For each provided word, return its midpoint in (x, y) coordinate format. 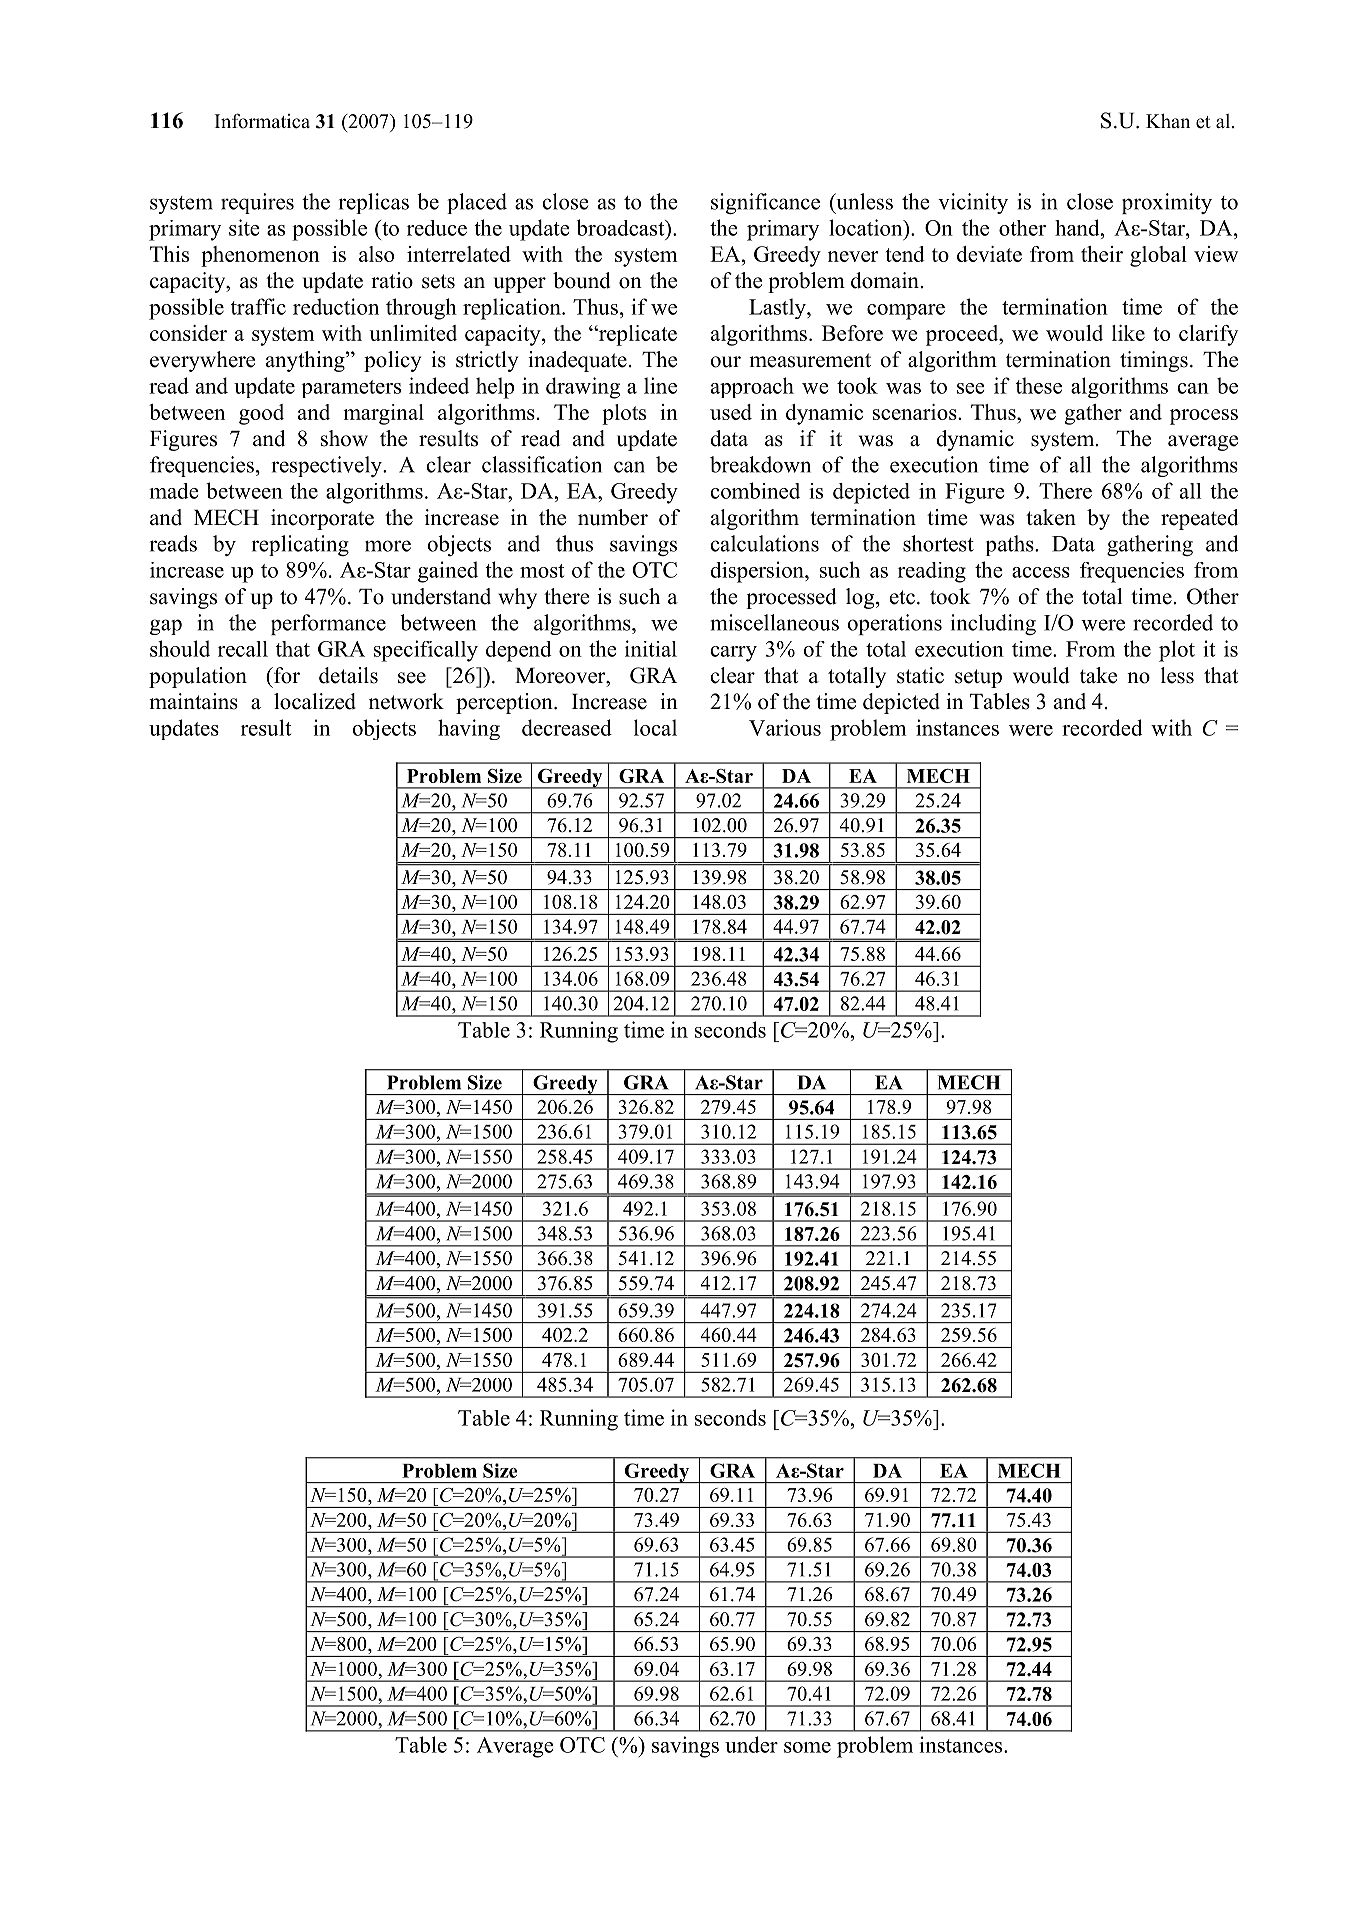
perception (505, 703)
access (1041, 572)
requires (257, 203)
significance (765, 203)
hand (1078, 227)
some (807, 1747)
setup (978, 678)
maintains (193, 701)
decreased (567, 727)
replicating (300, 545)
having (469, 729)
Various (785, 727)
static (920, 675)
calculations (764, 543)
